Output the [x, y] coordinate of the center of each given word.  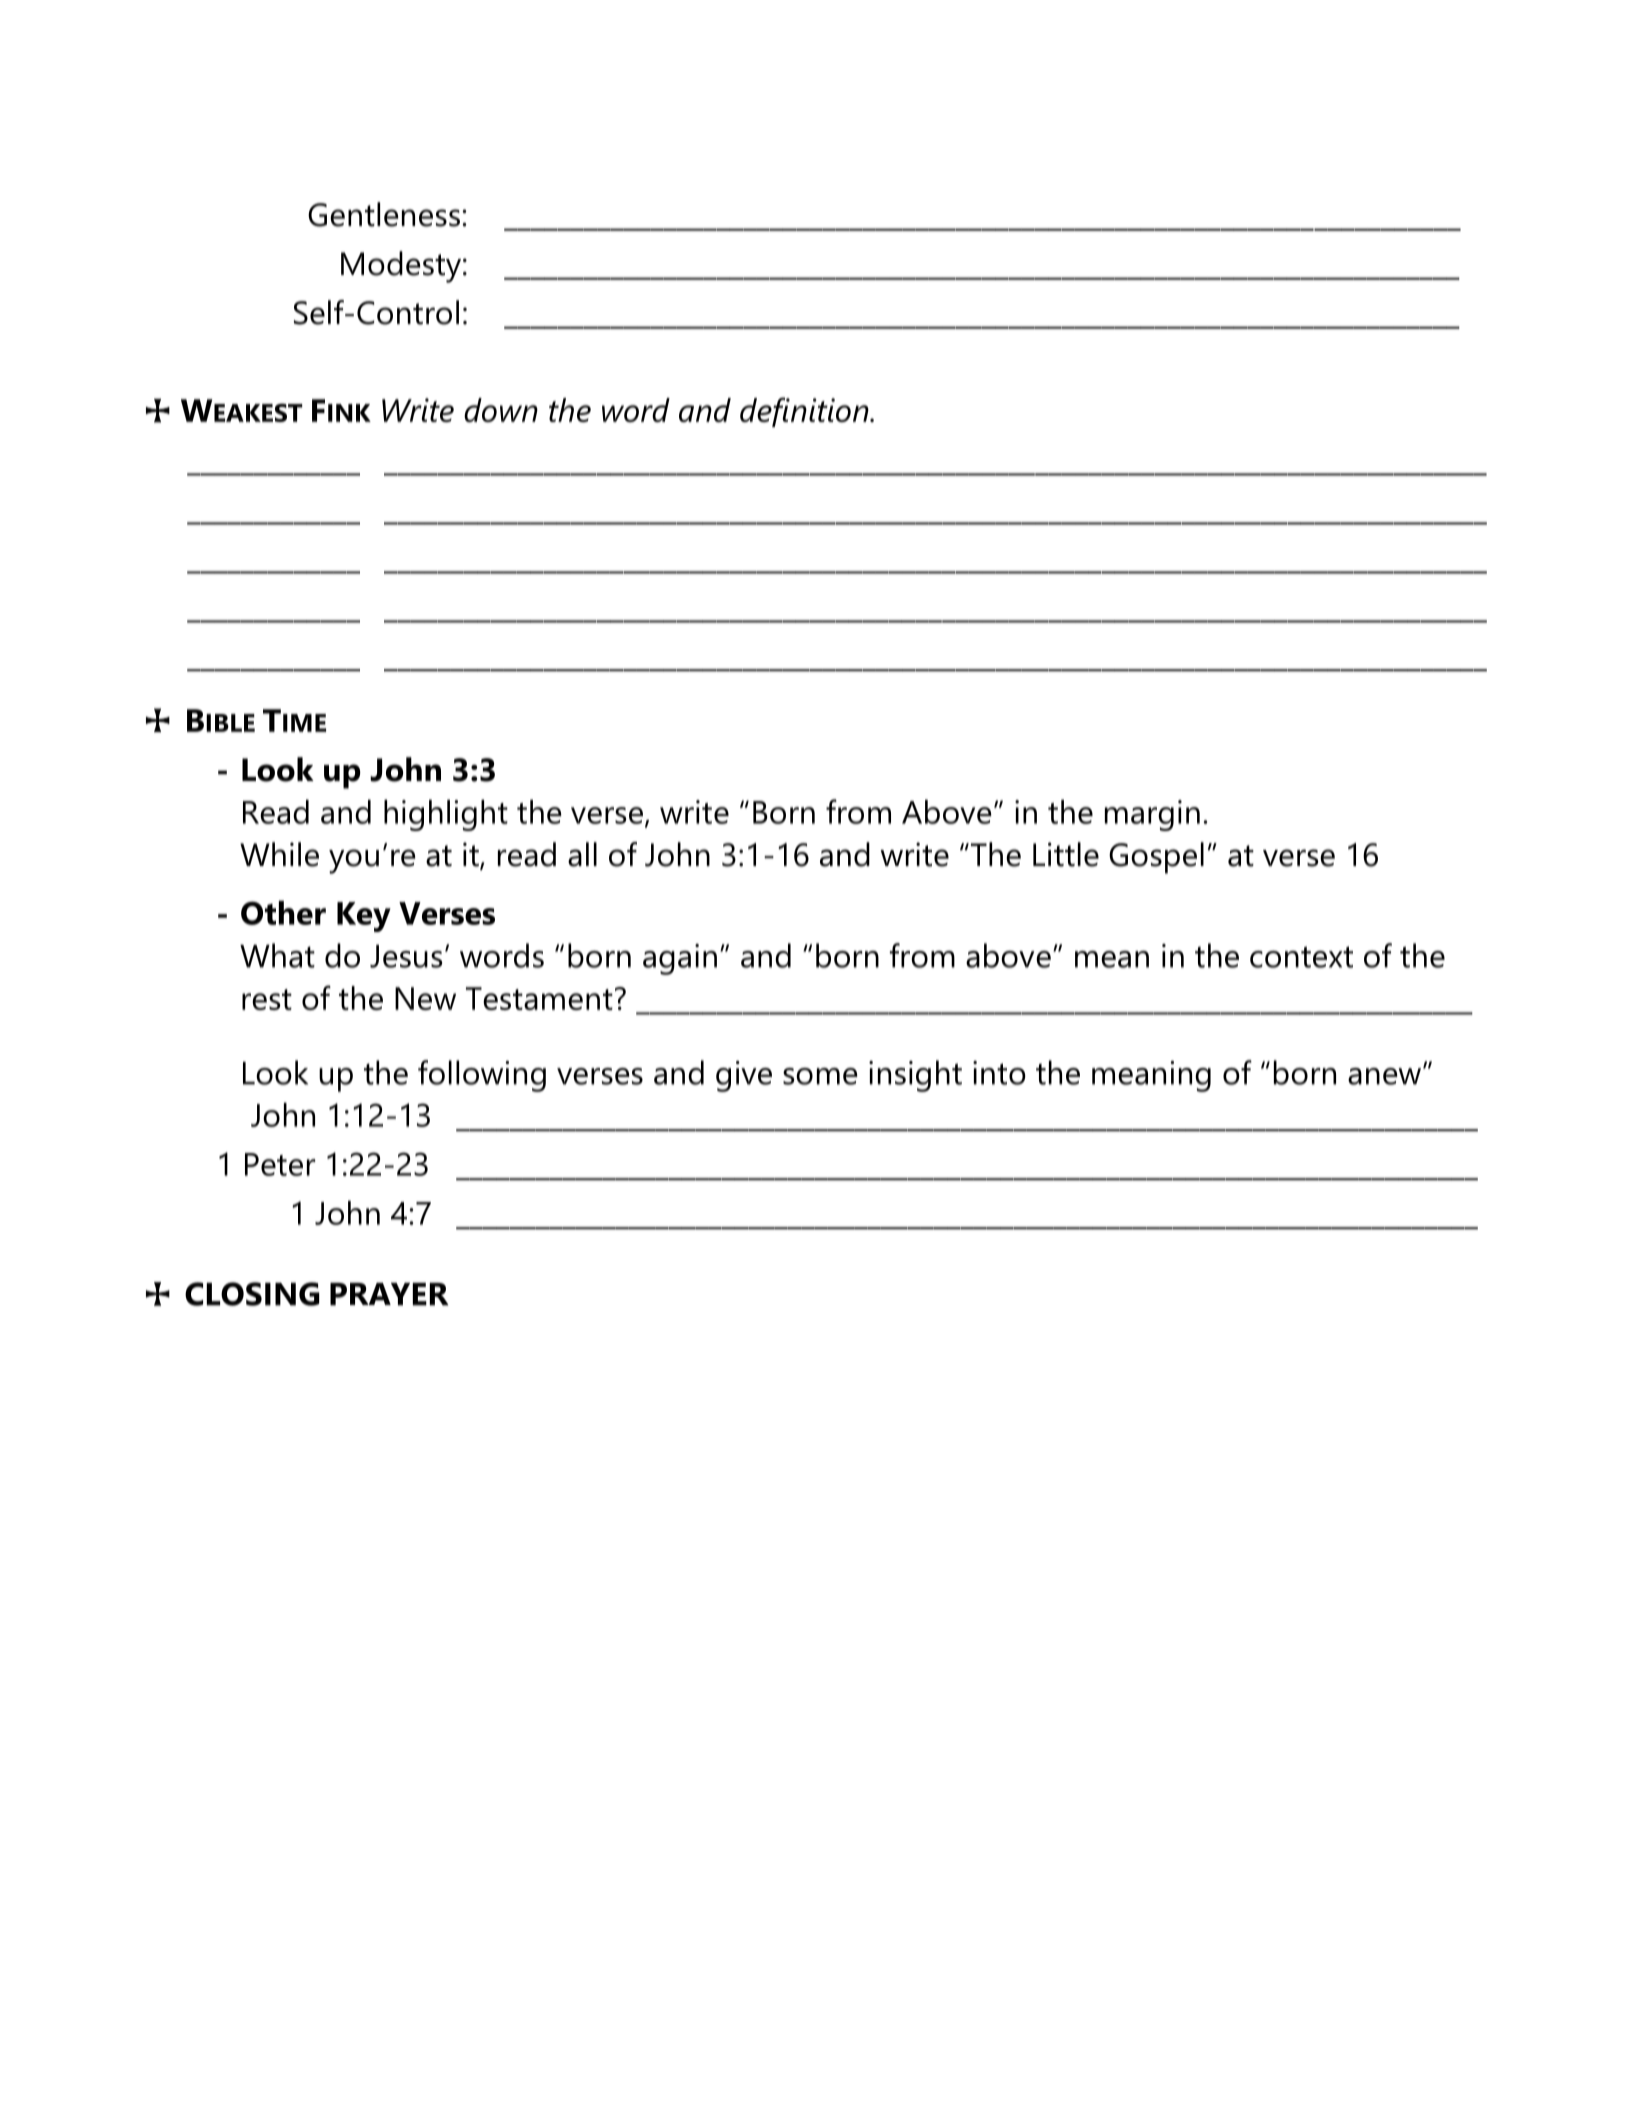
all [582, 854]
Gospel [1156, 858]
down [501, 410]
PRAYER [389, 1294]
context [1301, 957]
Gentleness [384, 214]
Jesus [406, 956]
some [820, 1076]
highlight [446, 815]
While [279, 854]
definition [805, 412]
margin [1152, 815]
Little [1066, 854]
